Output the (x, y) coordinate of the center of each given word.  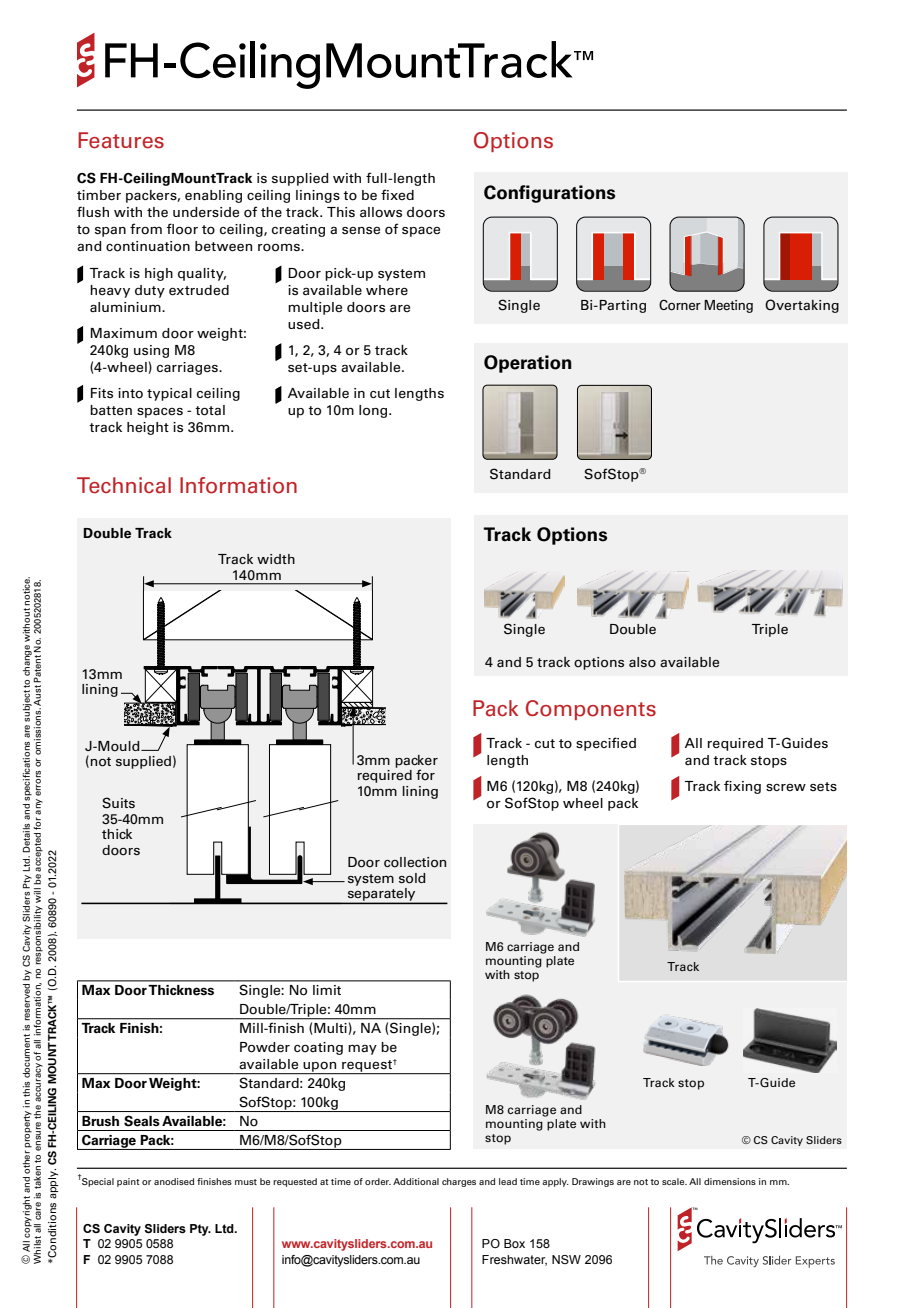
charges (459, 1182)
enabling (213, 196)
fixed (397, 194)
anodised (174, 1181)
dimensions (730, 1181)
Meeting (728, 306)
